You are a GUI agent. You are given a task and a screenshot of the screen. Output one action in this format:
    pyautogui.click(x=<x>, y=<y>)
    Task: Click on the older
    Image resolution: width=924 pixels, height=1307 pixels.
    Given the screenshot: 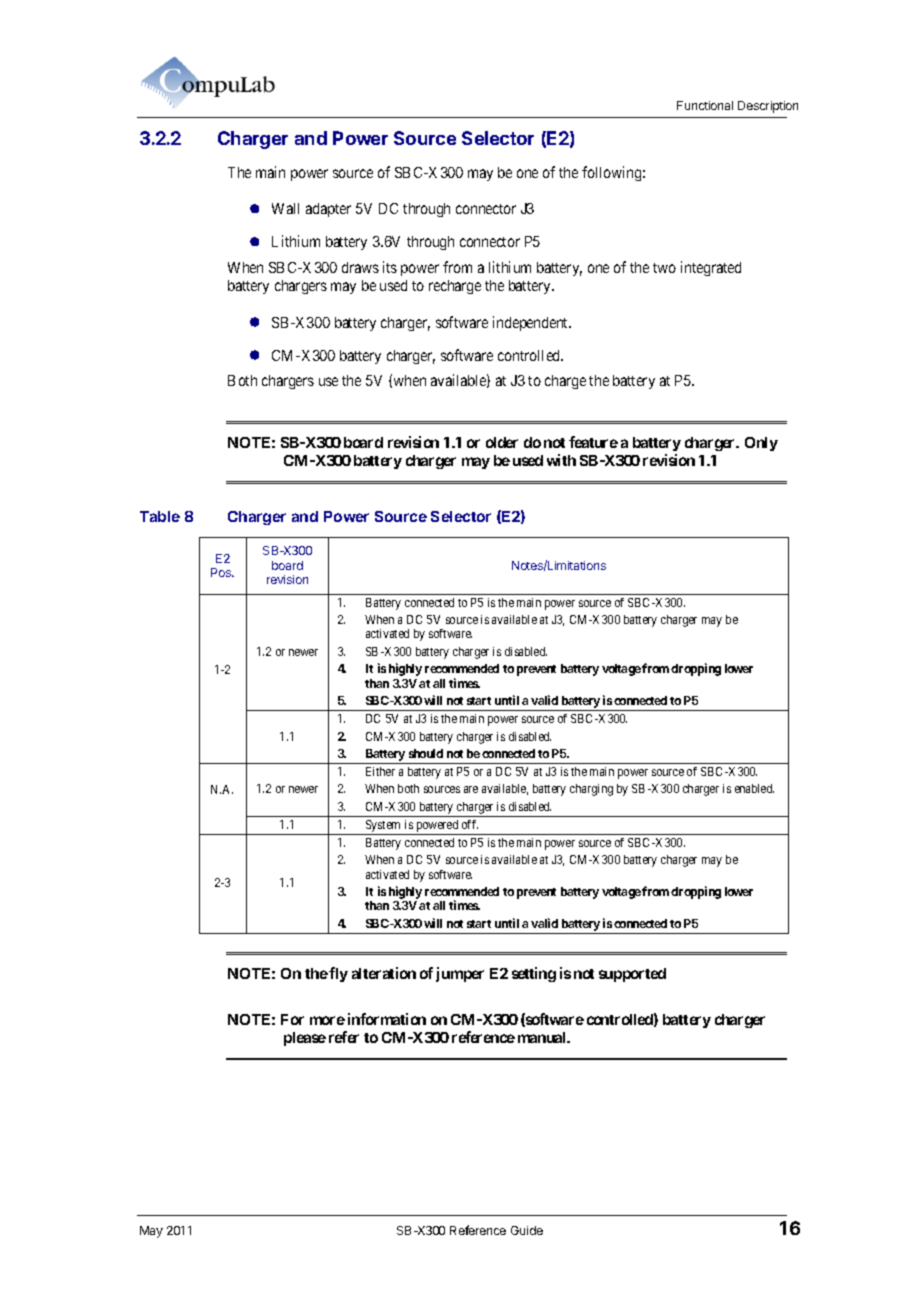 What is the action you would take?
    pyautogui.click(x=502, y=442)
